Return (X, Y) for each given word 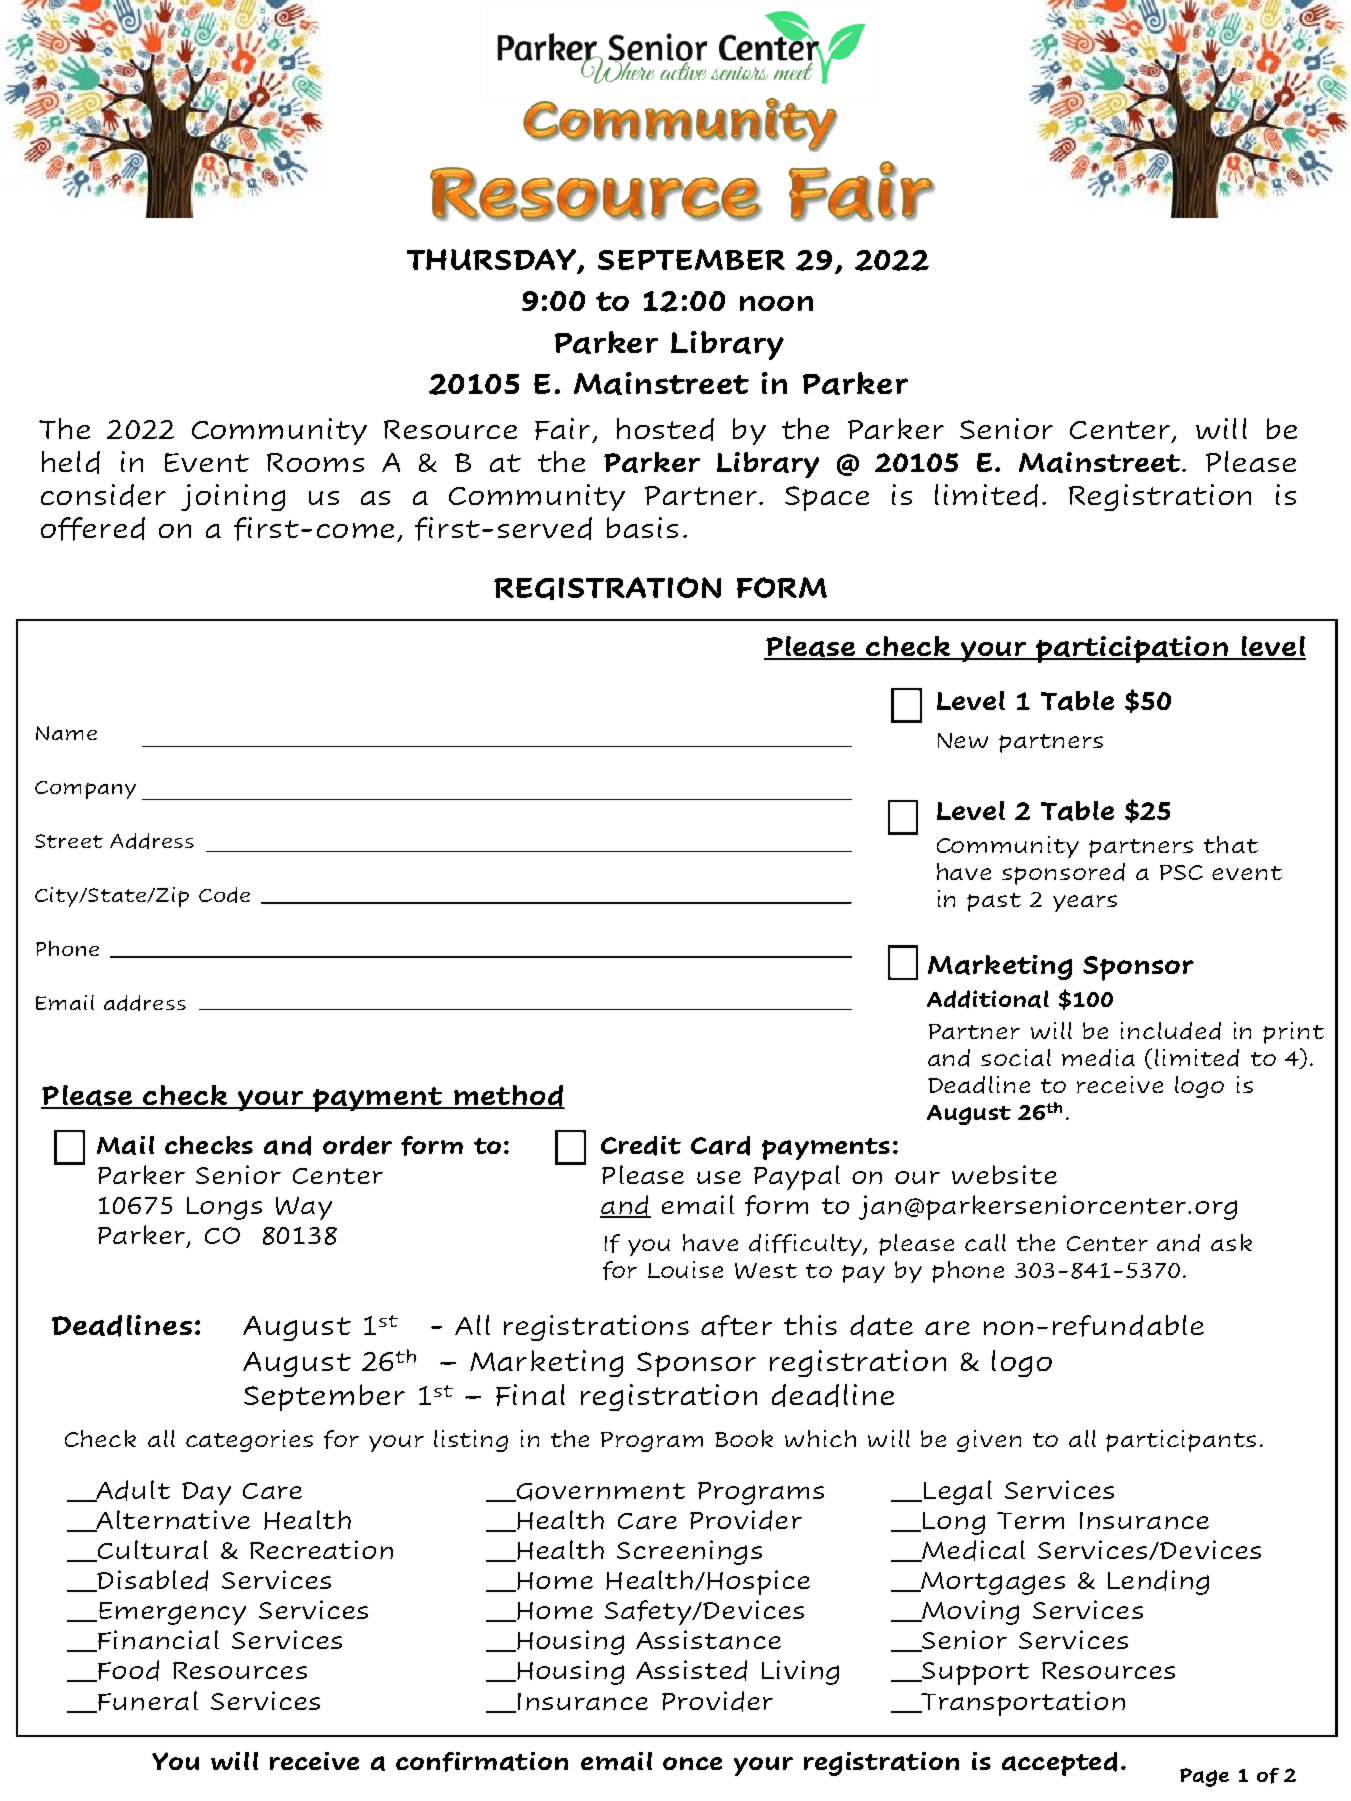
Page (1204, 1777)
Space (827, 498)
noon (776, 303)
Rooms (315, 462)
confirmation (482, 1762)
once (692, 1763)
